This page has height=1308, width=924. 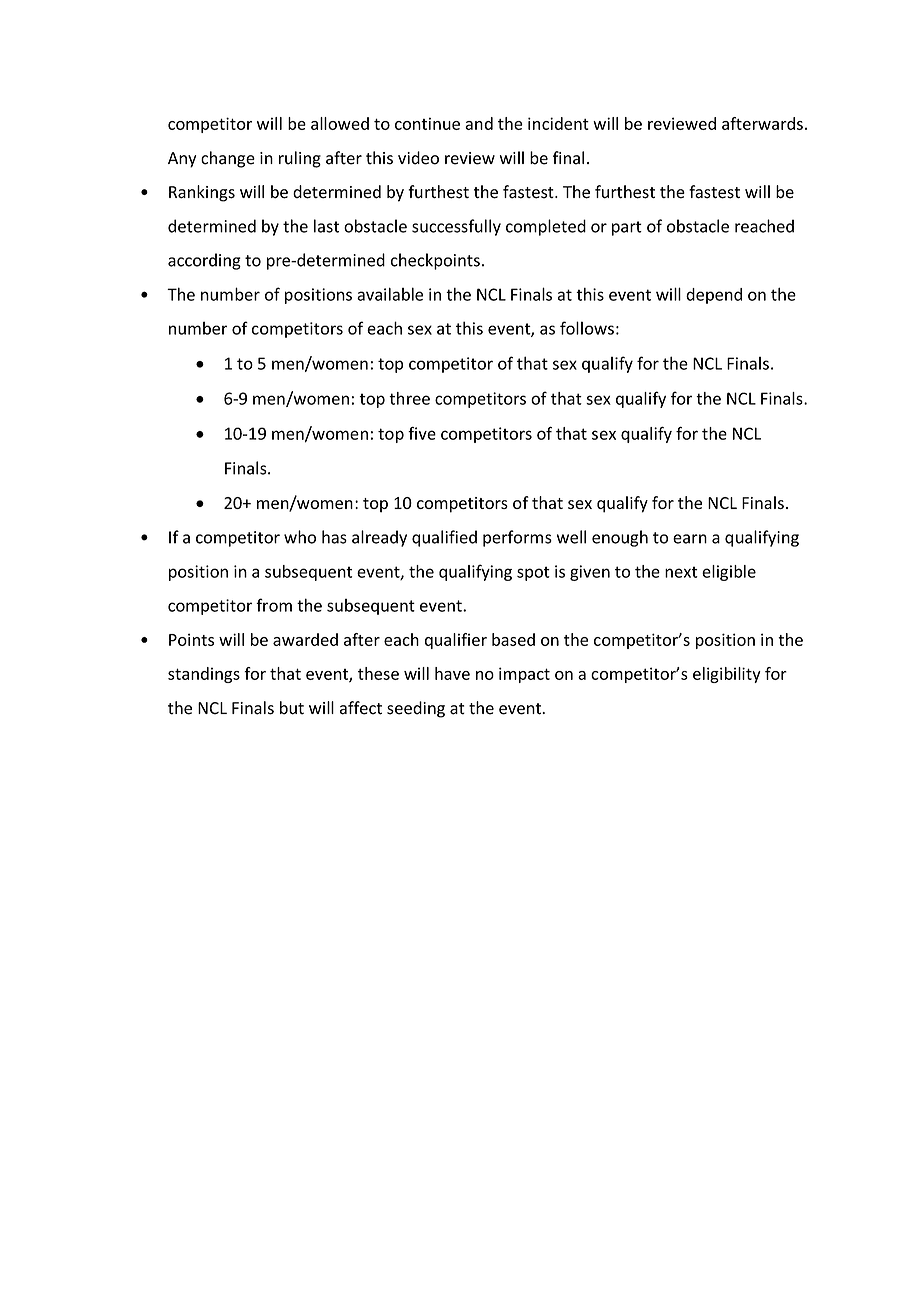 What do you see at coordinates (422, 433) in the page?
I see `five` at bounding box center [422, 433].
